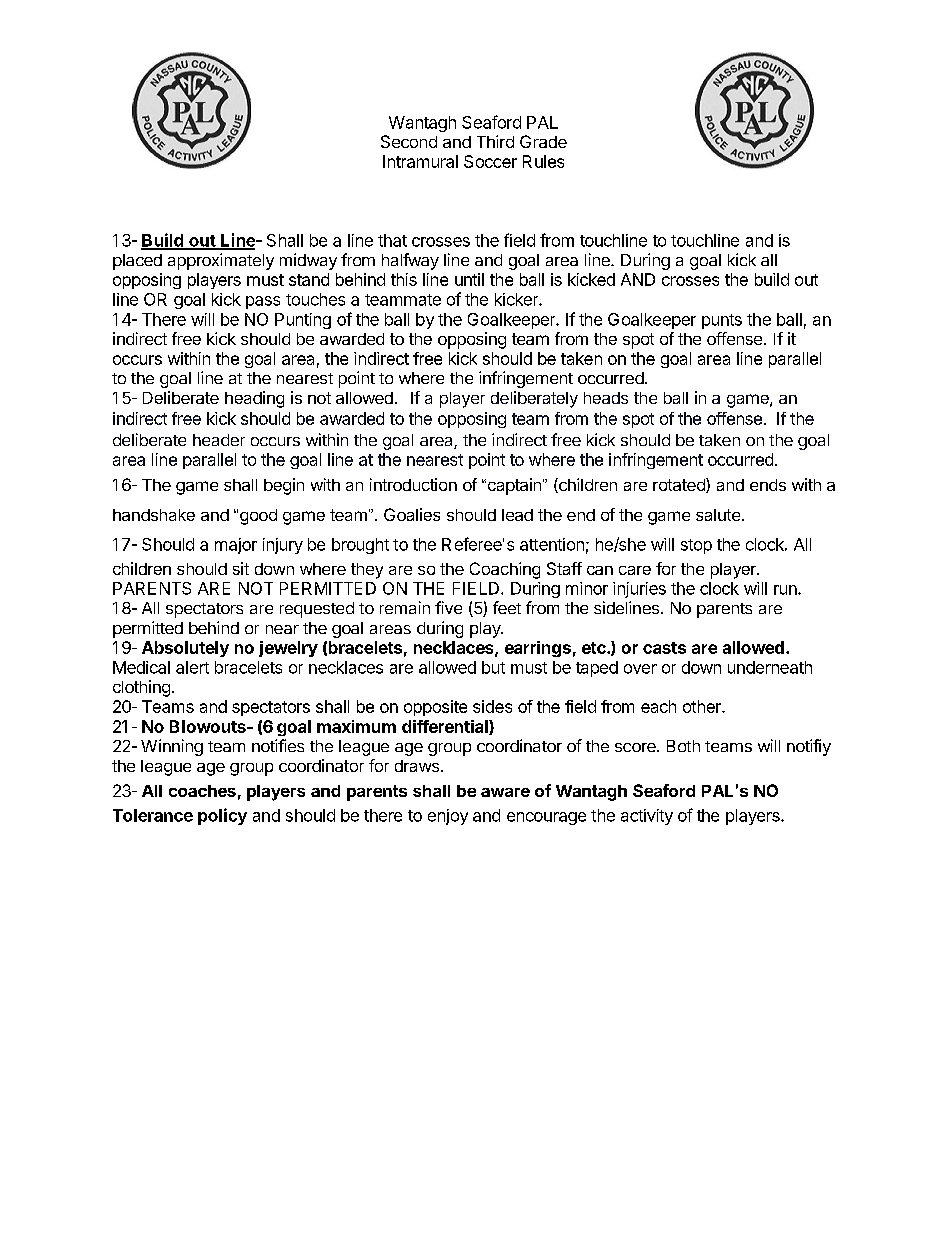 Image resolution: width=952 pixels, height=1233 pixels. Describe the element at coordinates (284, 486) in the image. I see `begin` at that location.
